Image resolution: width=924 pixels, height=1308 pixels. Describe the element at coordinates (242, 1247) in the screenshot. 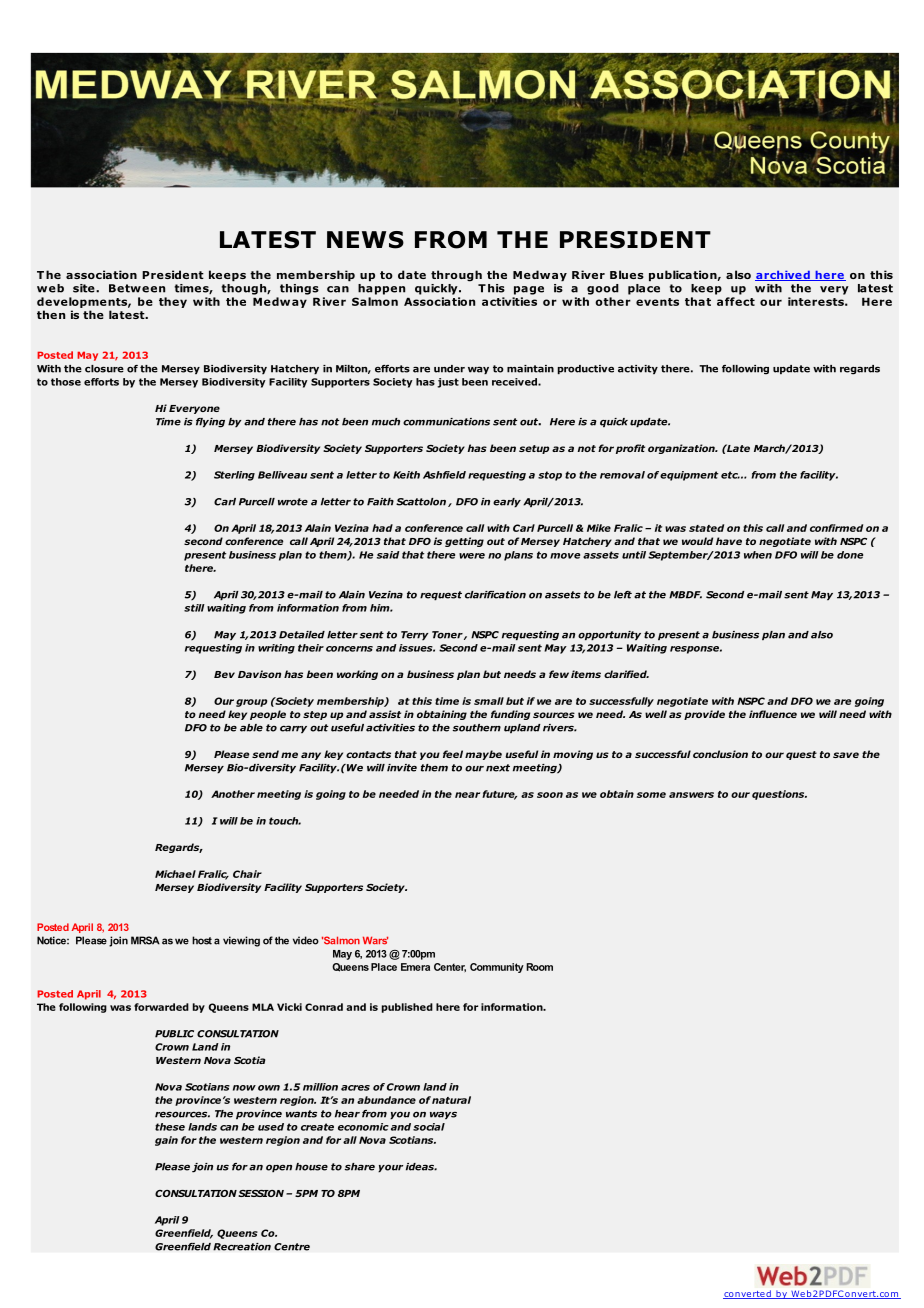

I see `Recreation` at that location.
